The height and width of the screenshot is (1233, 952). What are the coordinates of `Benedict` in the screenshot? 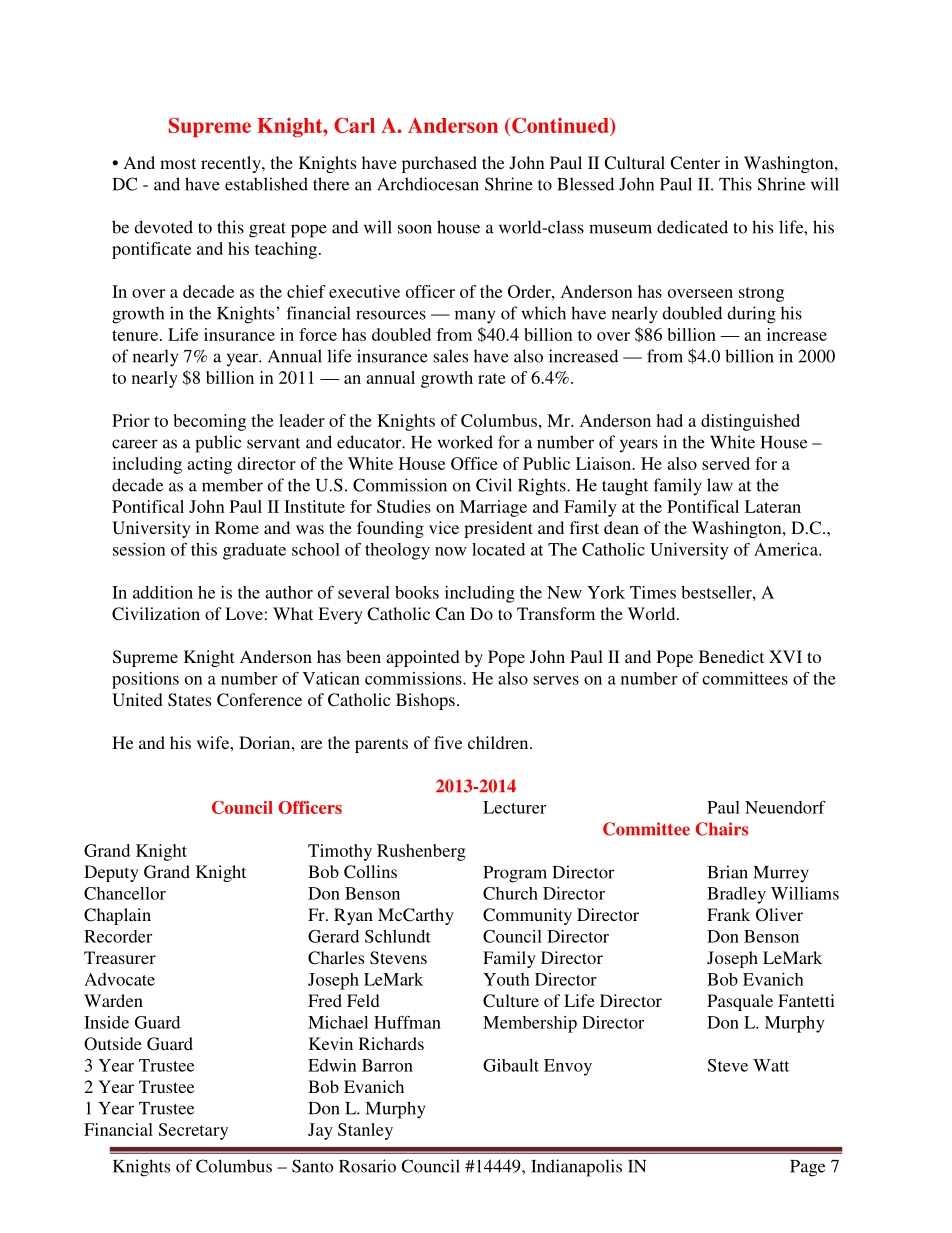 It's located at (731, 656).
